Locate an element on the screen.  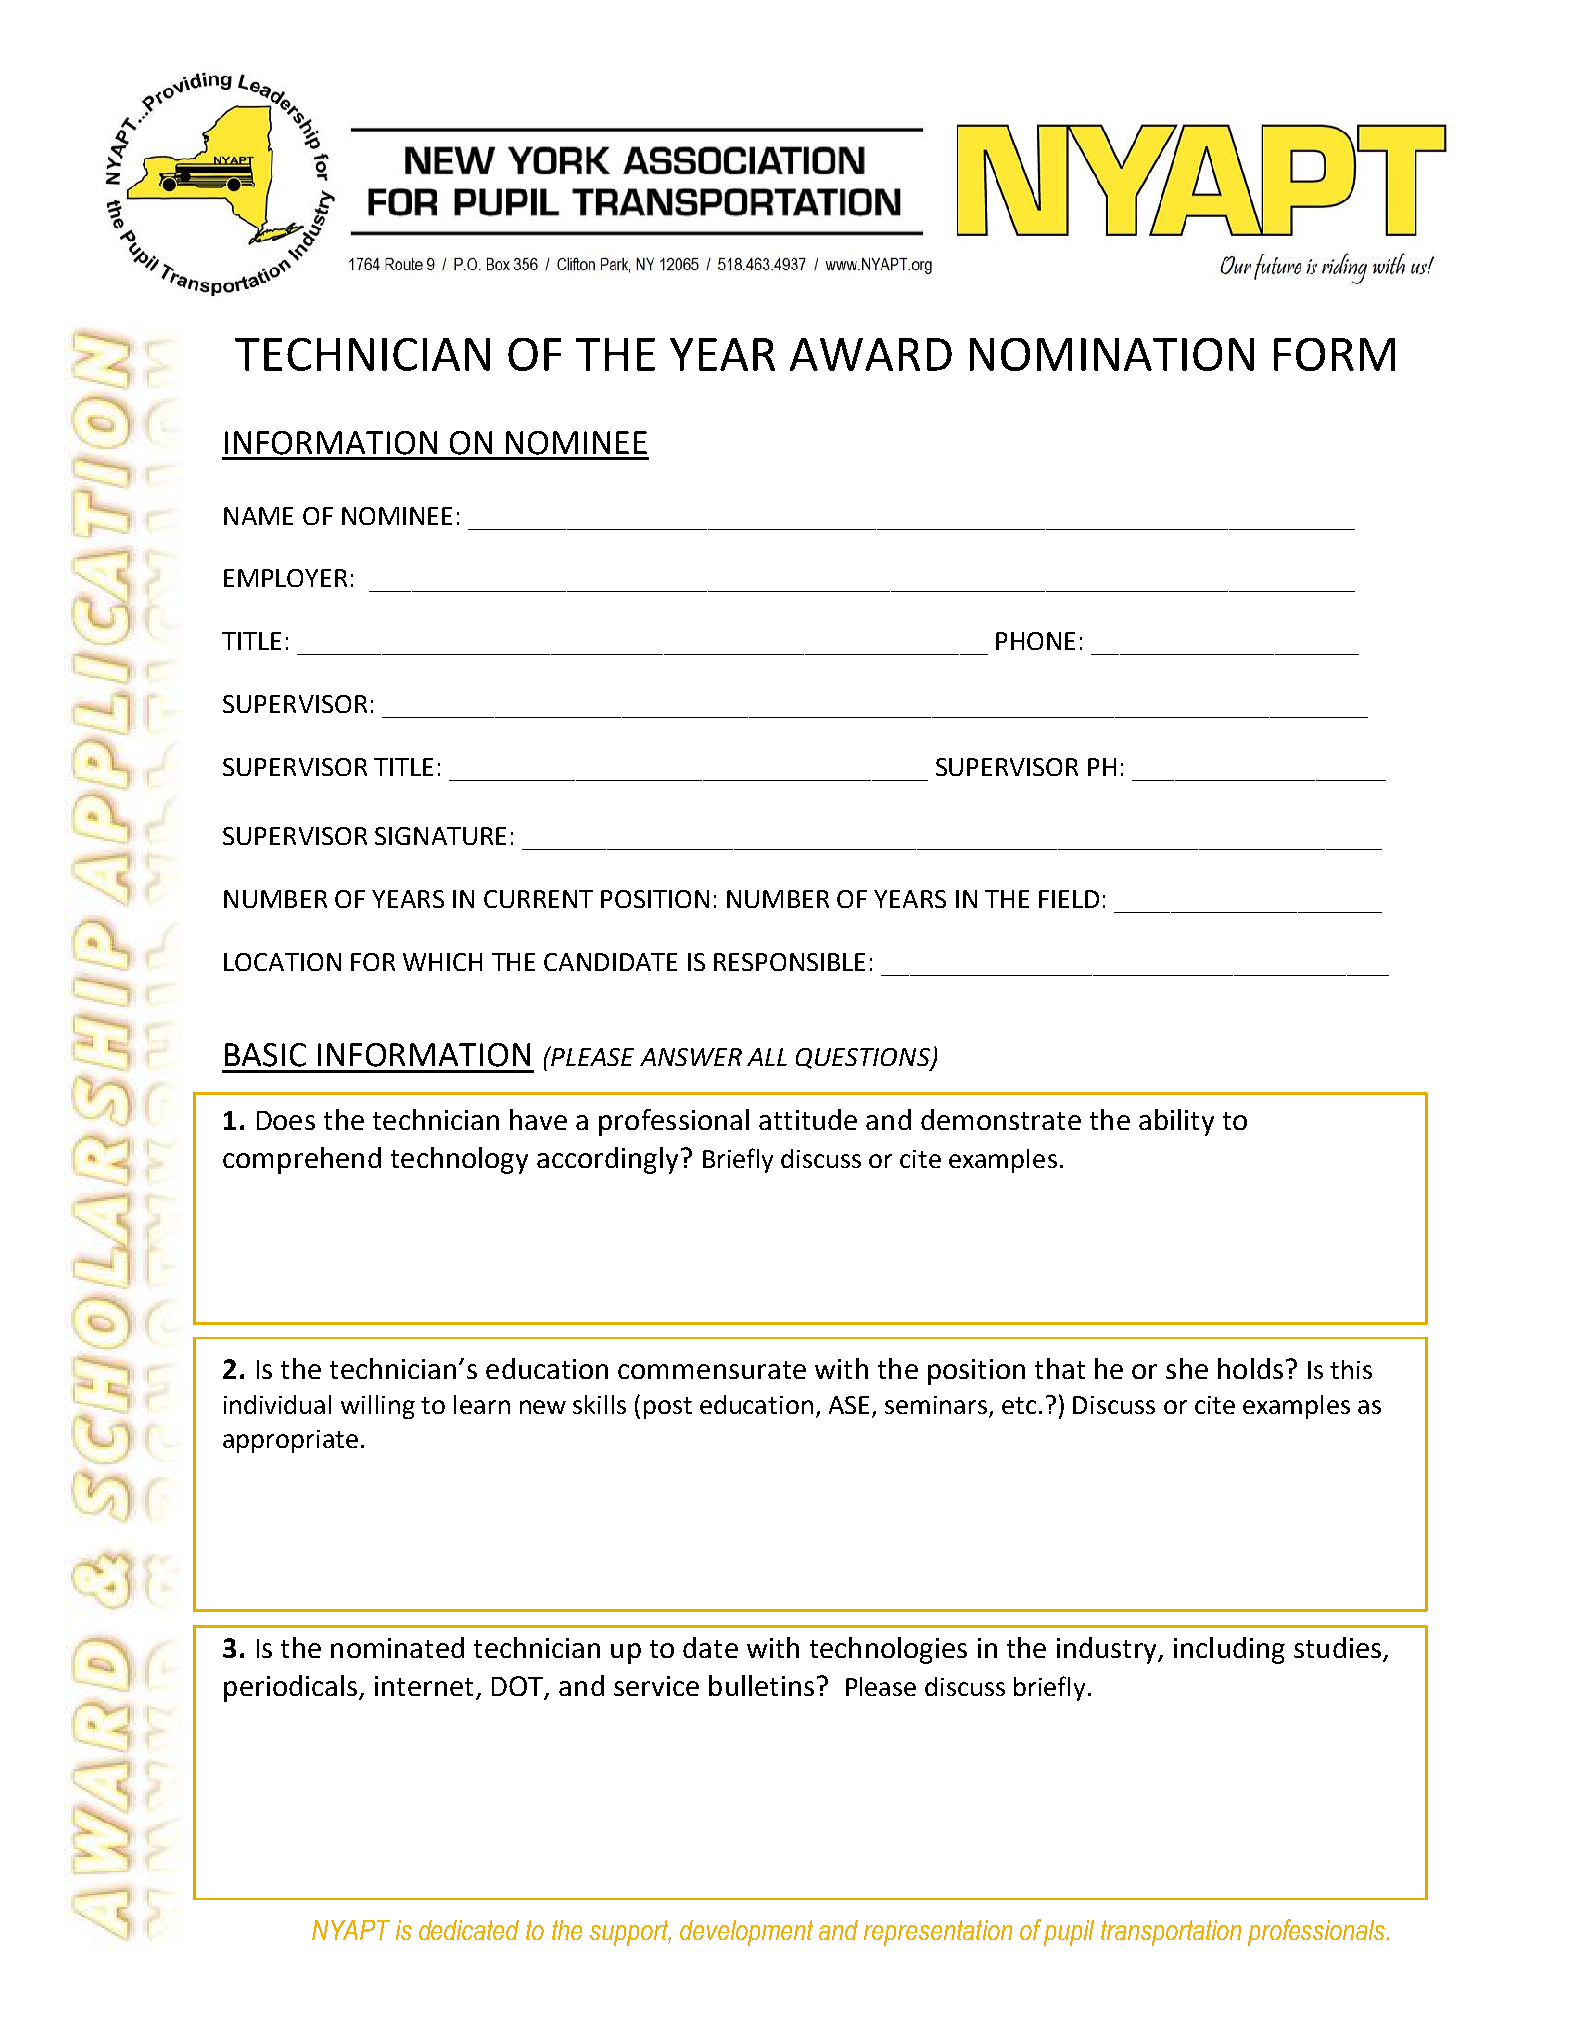
dedicated is located at coordinates (469, 1930).
